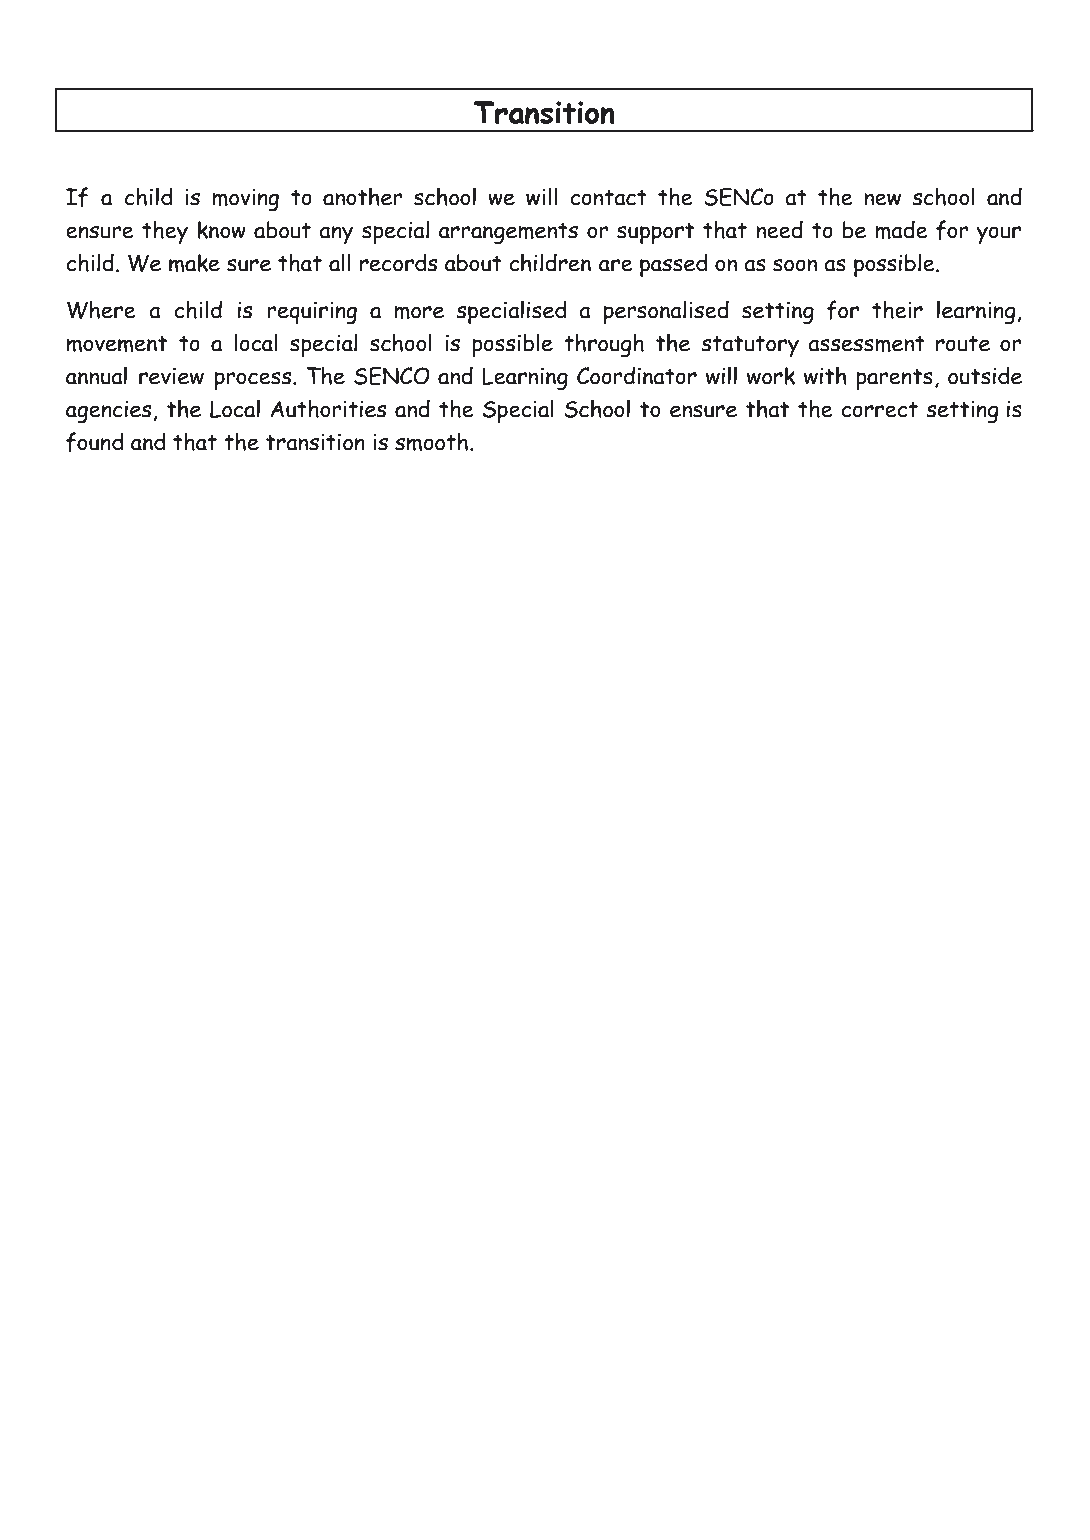 This page has width=1090, height=1540. I want to click on new, so click(882, 199).
